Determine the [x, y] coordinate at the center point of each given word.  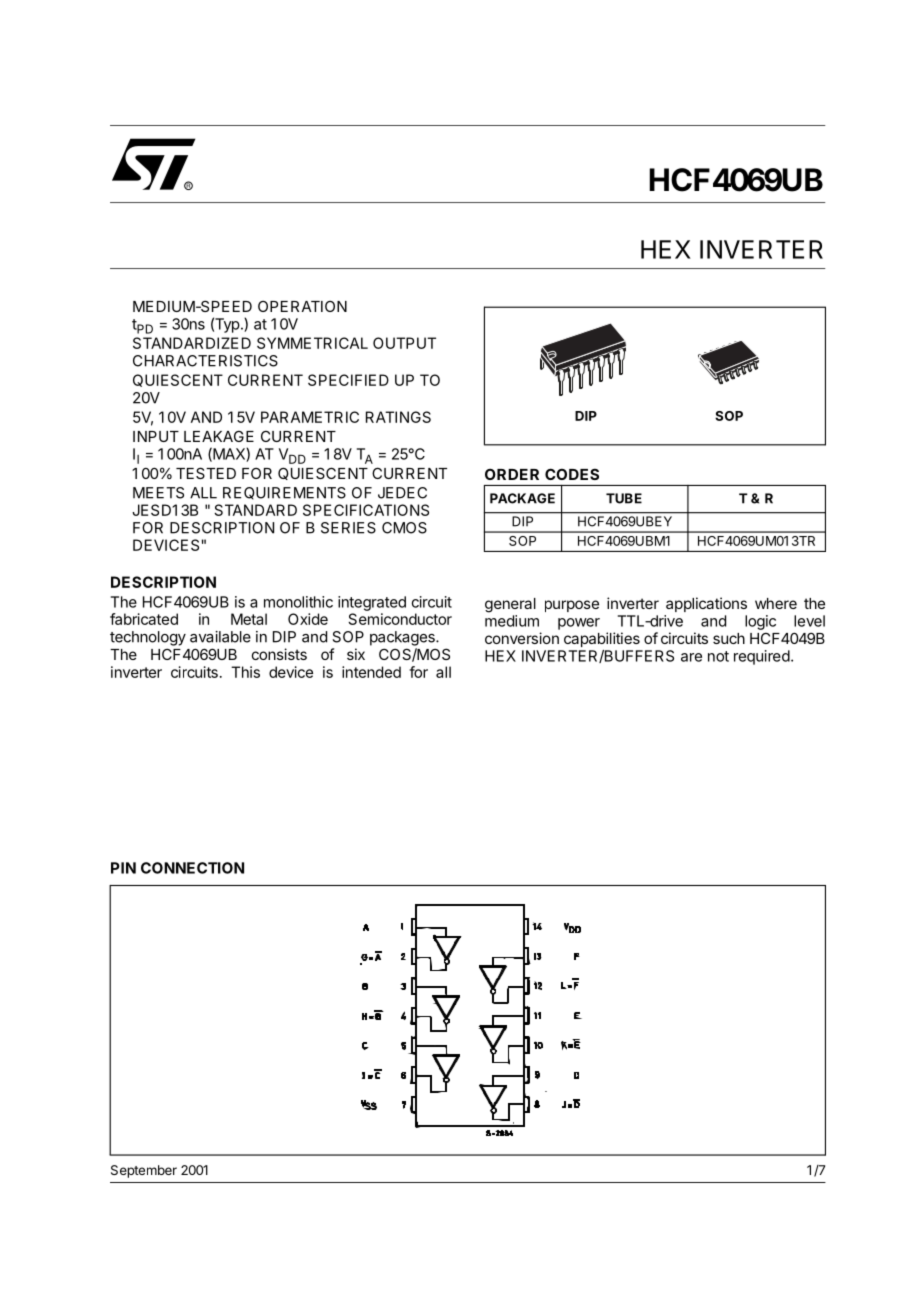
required [762, 657]
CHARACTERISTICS [205, 361]
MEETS [158, 493]
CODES [572, 474]
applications [706, 604]
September [144, 1171]
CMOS [404, 528]
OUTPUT [404, 343]
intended [371, 672]
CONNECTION [192, 868]
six [356, 654]
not [718, 656]
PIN [123, 868]
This [245, 672]
